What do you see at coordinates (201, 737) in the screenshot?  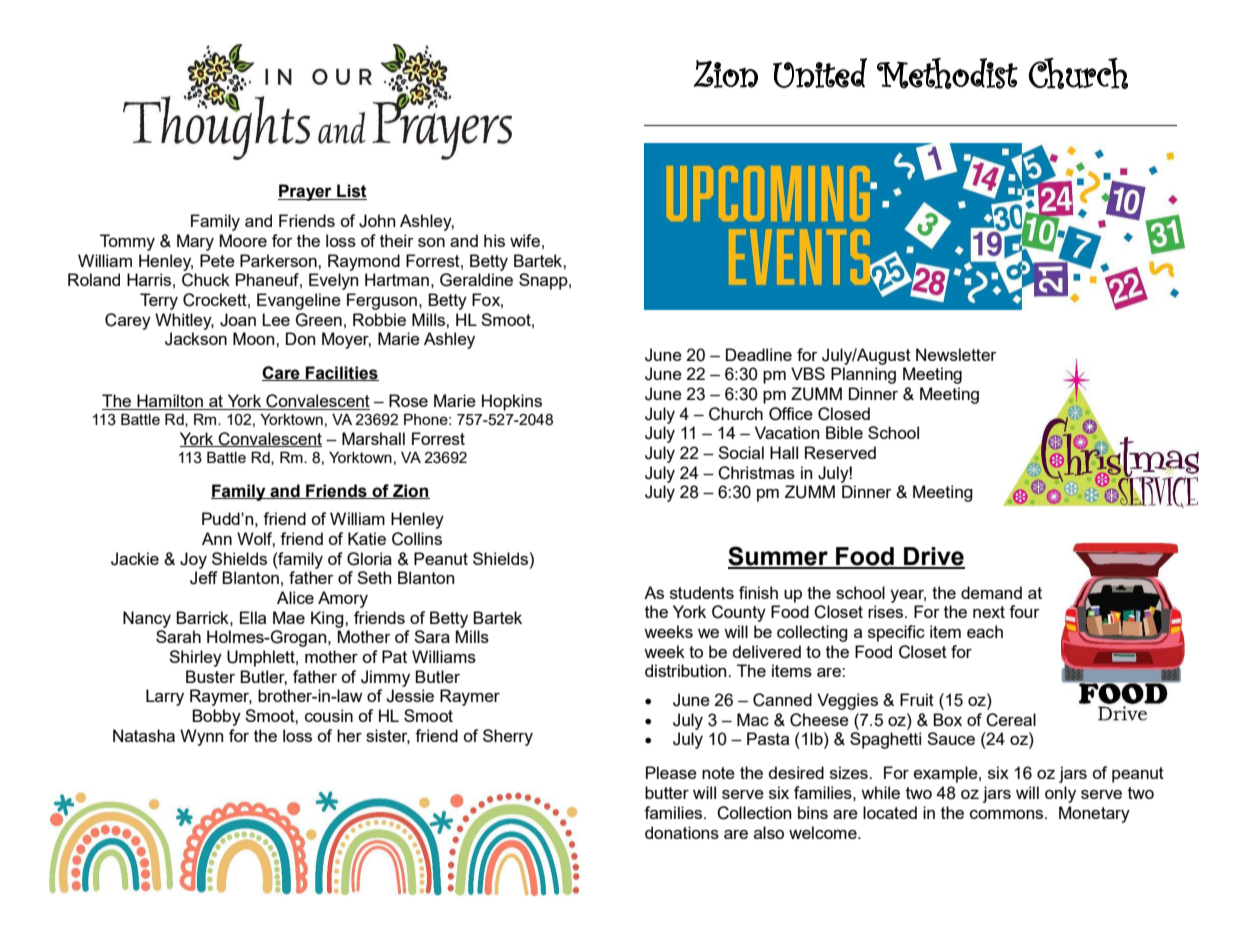 I see `Wynn` at bounding box center [201, 737].
